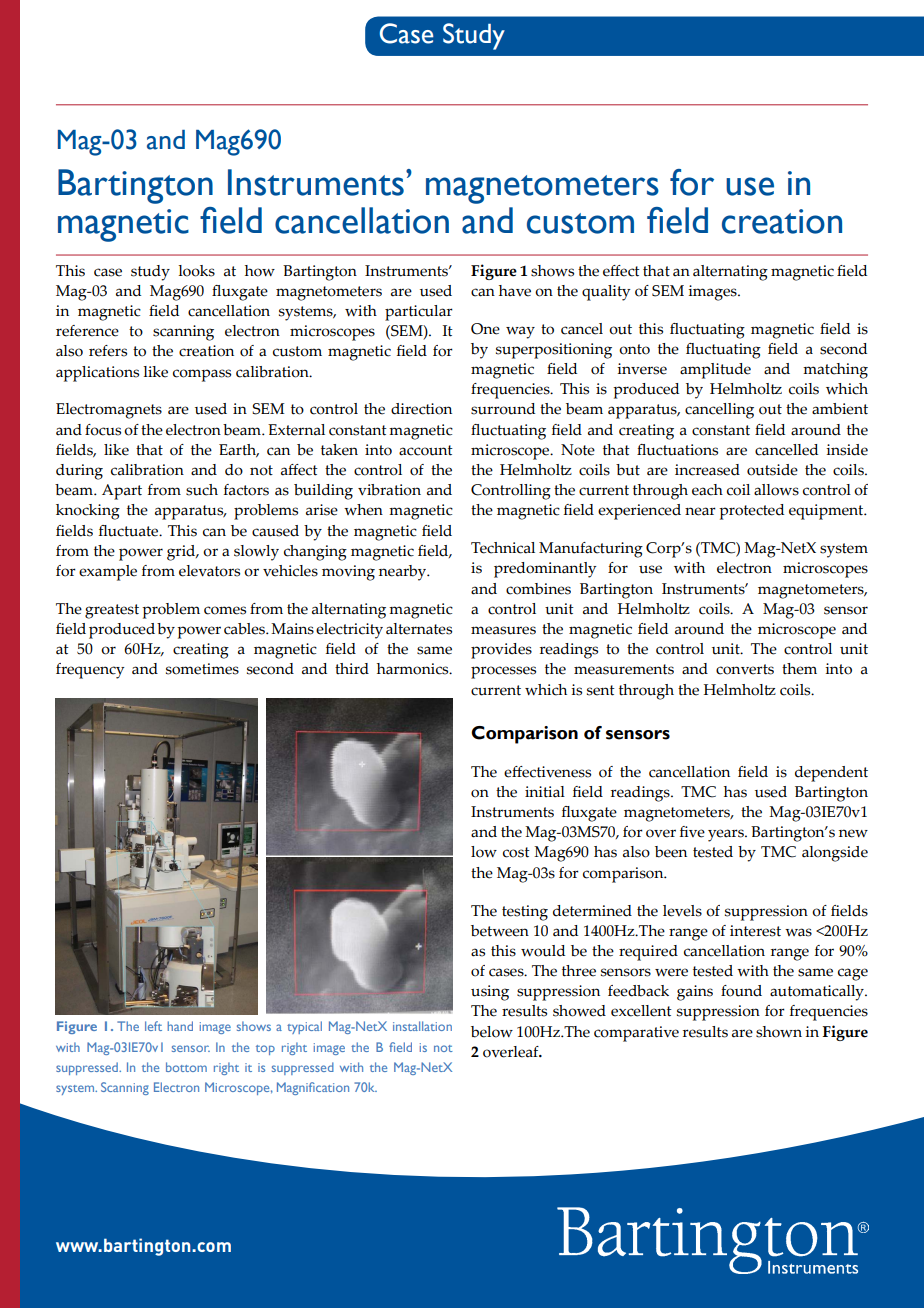  Describe the element at coordinates (182, 553) in the screenshot. I see `grid` at that location.
